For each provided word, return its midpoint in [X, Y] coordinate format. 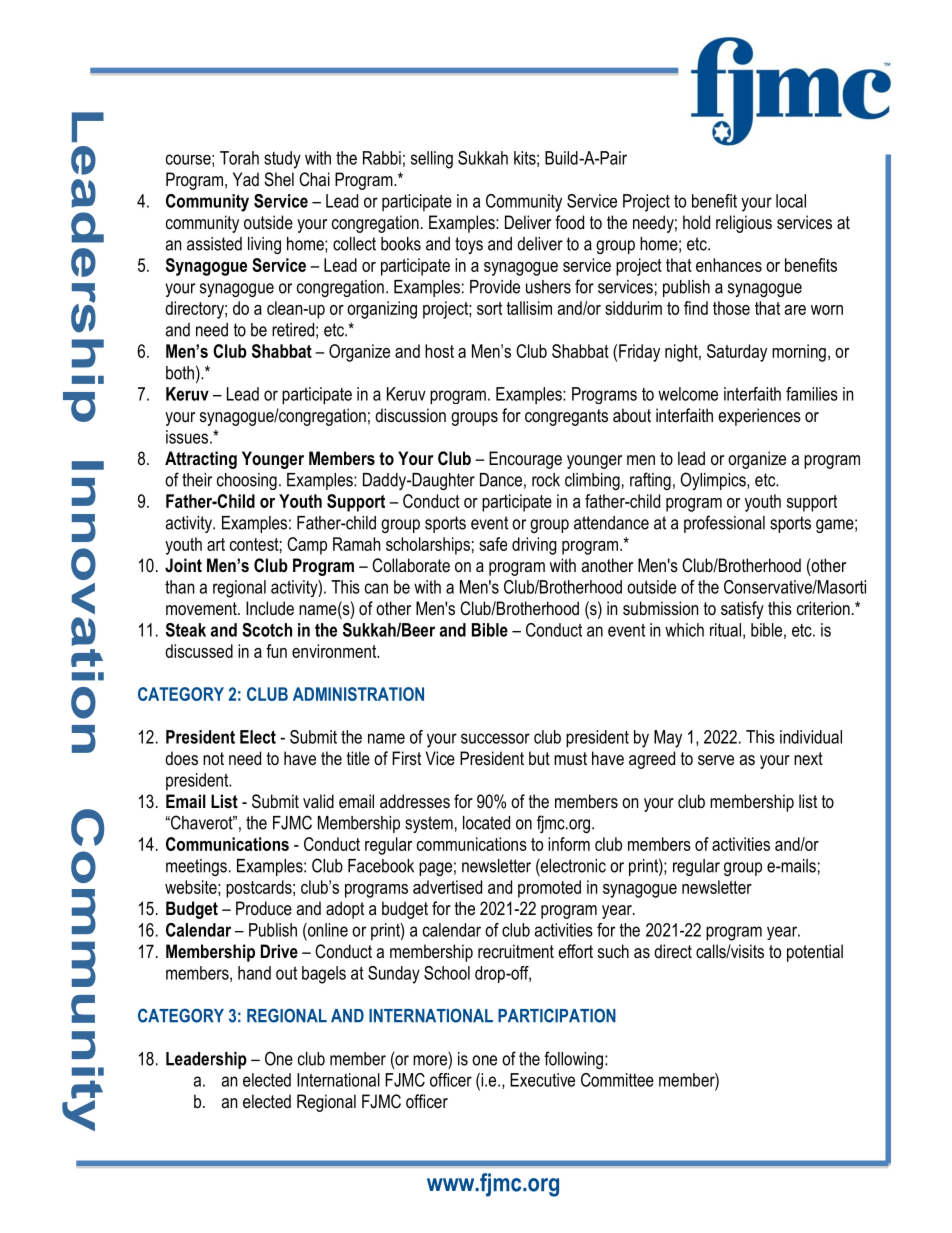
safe [493, 544]
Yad [246, 179]
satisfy [742, 610]
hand [254, 973]
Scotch [267, 630]
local [791, 201]
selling [432, 160]
